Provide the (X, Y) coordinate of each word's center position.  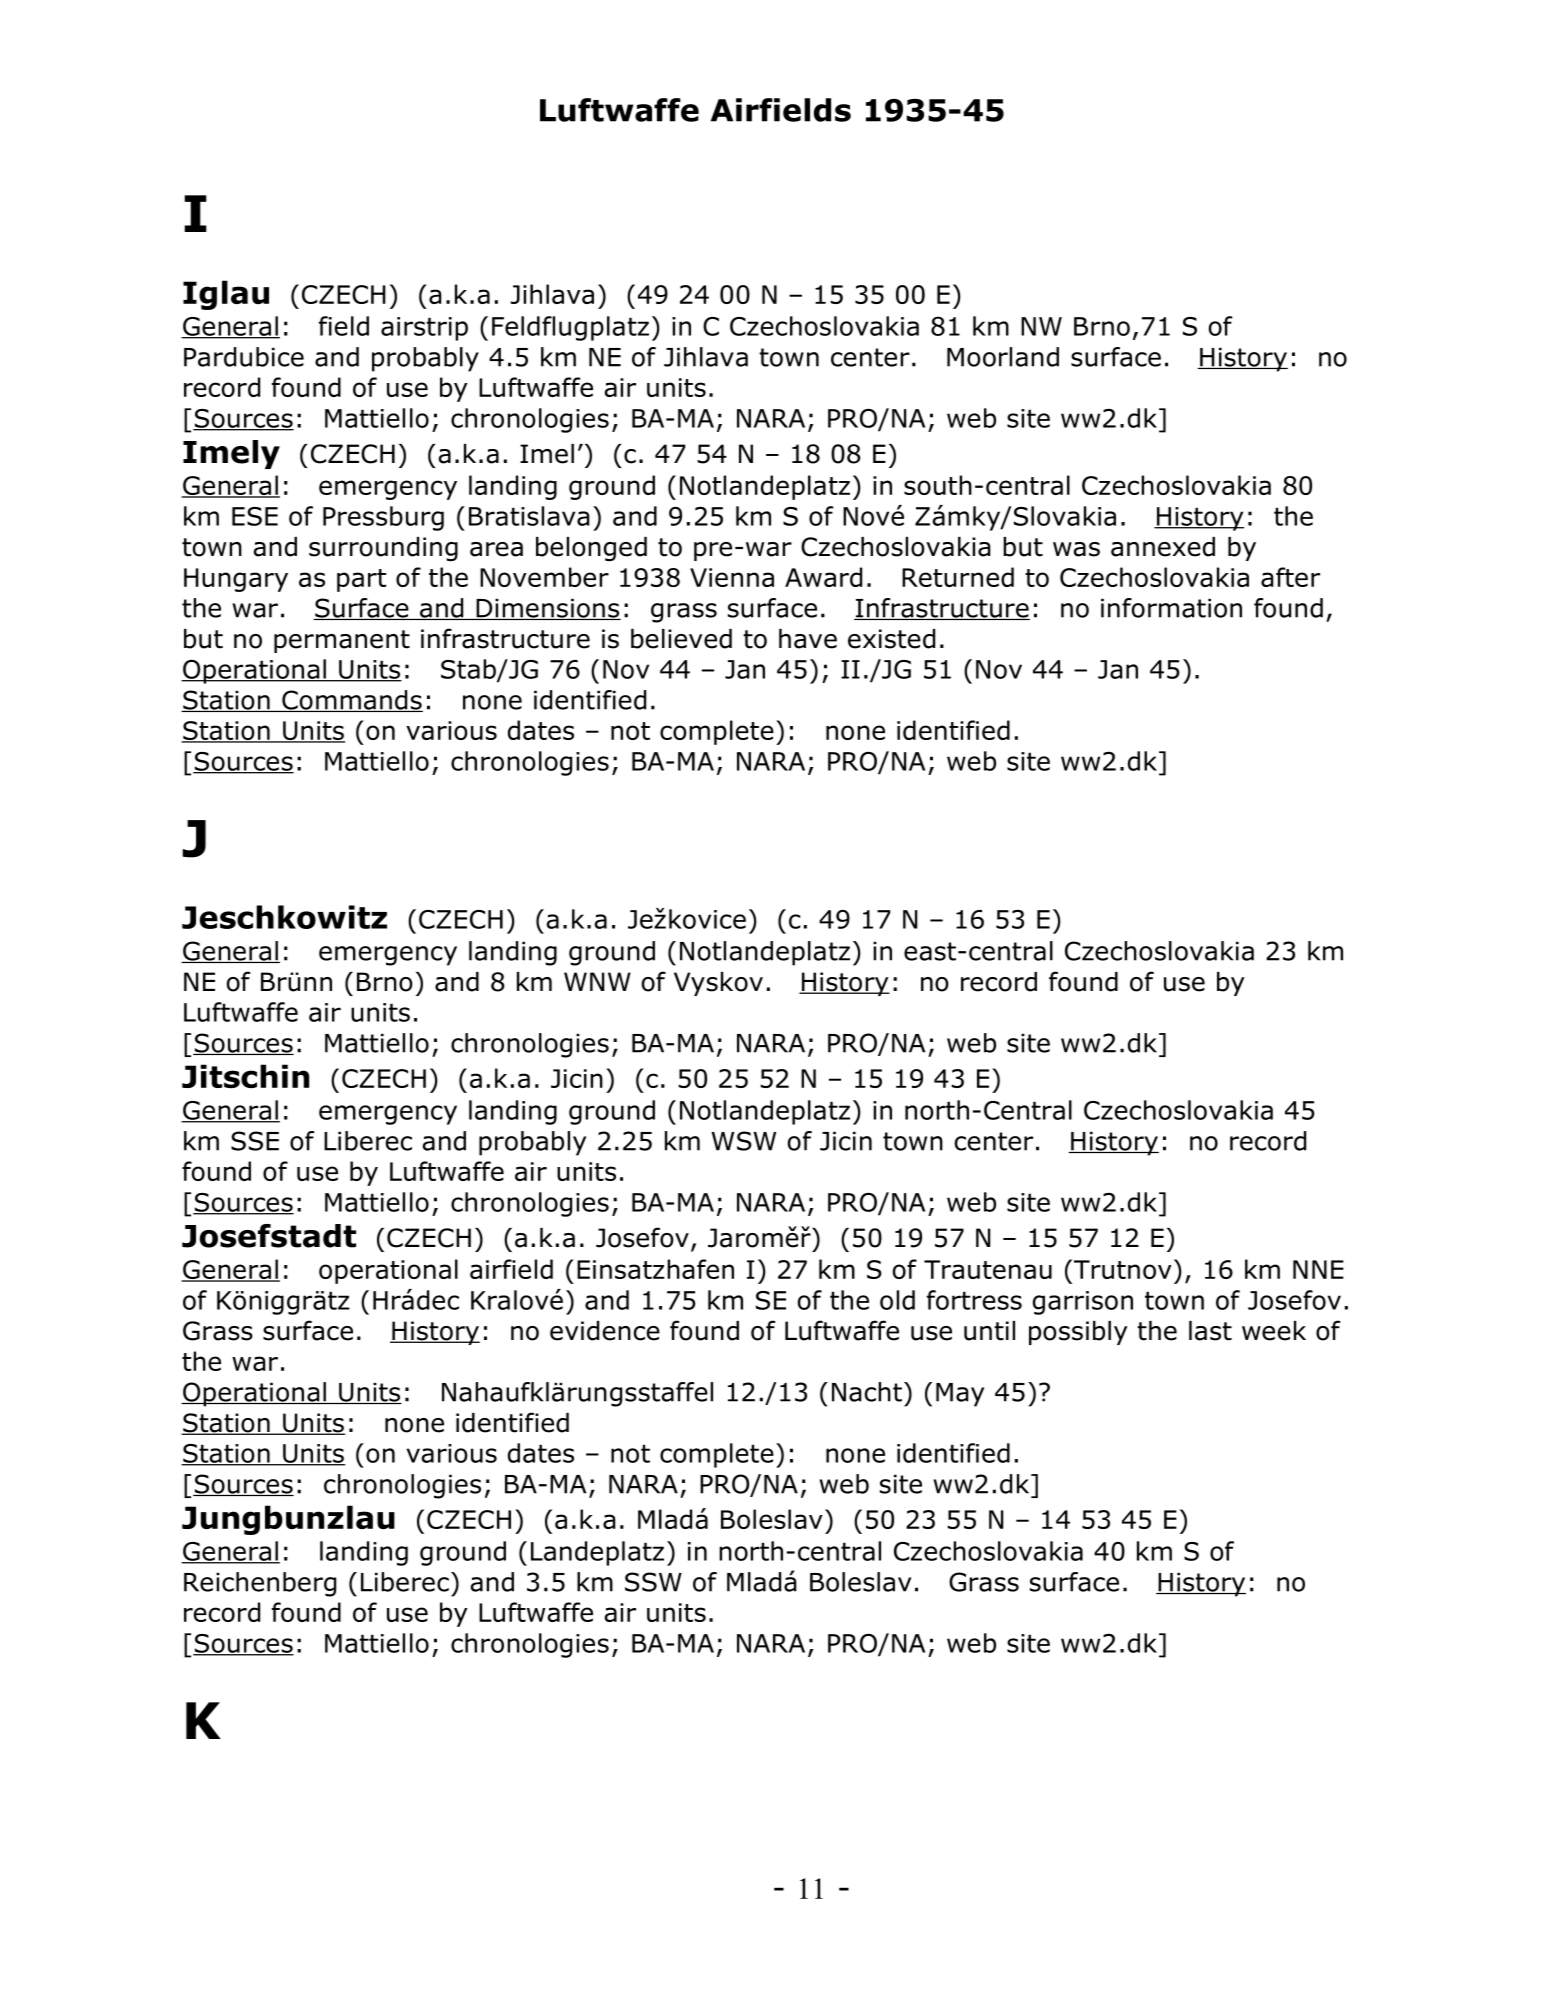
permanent (342, 641)
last (1210, 1331)
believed (681, 639)
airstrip (424, 329)
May (960, 1395)
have (808, 639)
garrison (1083, 1303)
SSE (255, 1141)
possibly (1078, 1333)
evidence (605, 1331)
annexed (1163, 547)
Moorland (1003, 357)
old (897, 1300)
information (1171, 608)
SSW (653, 1582)
